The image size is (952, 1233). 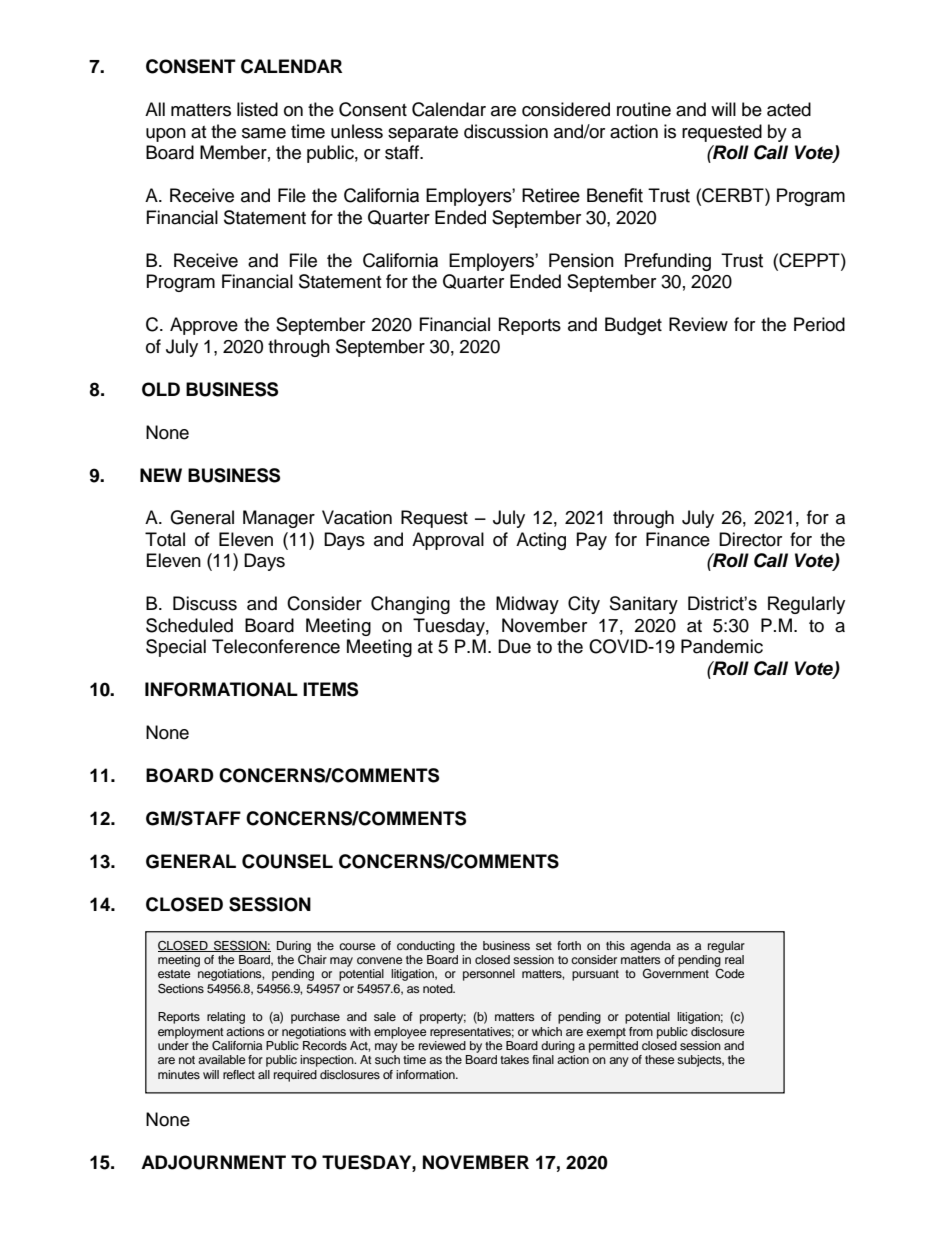 I want to click on separate, so click(x=423, y=134).
